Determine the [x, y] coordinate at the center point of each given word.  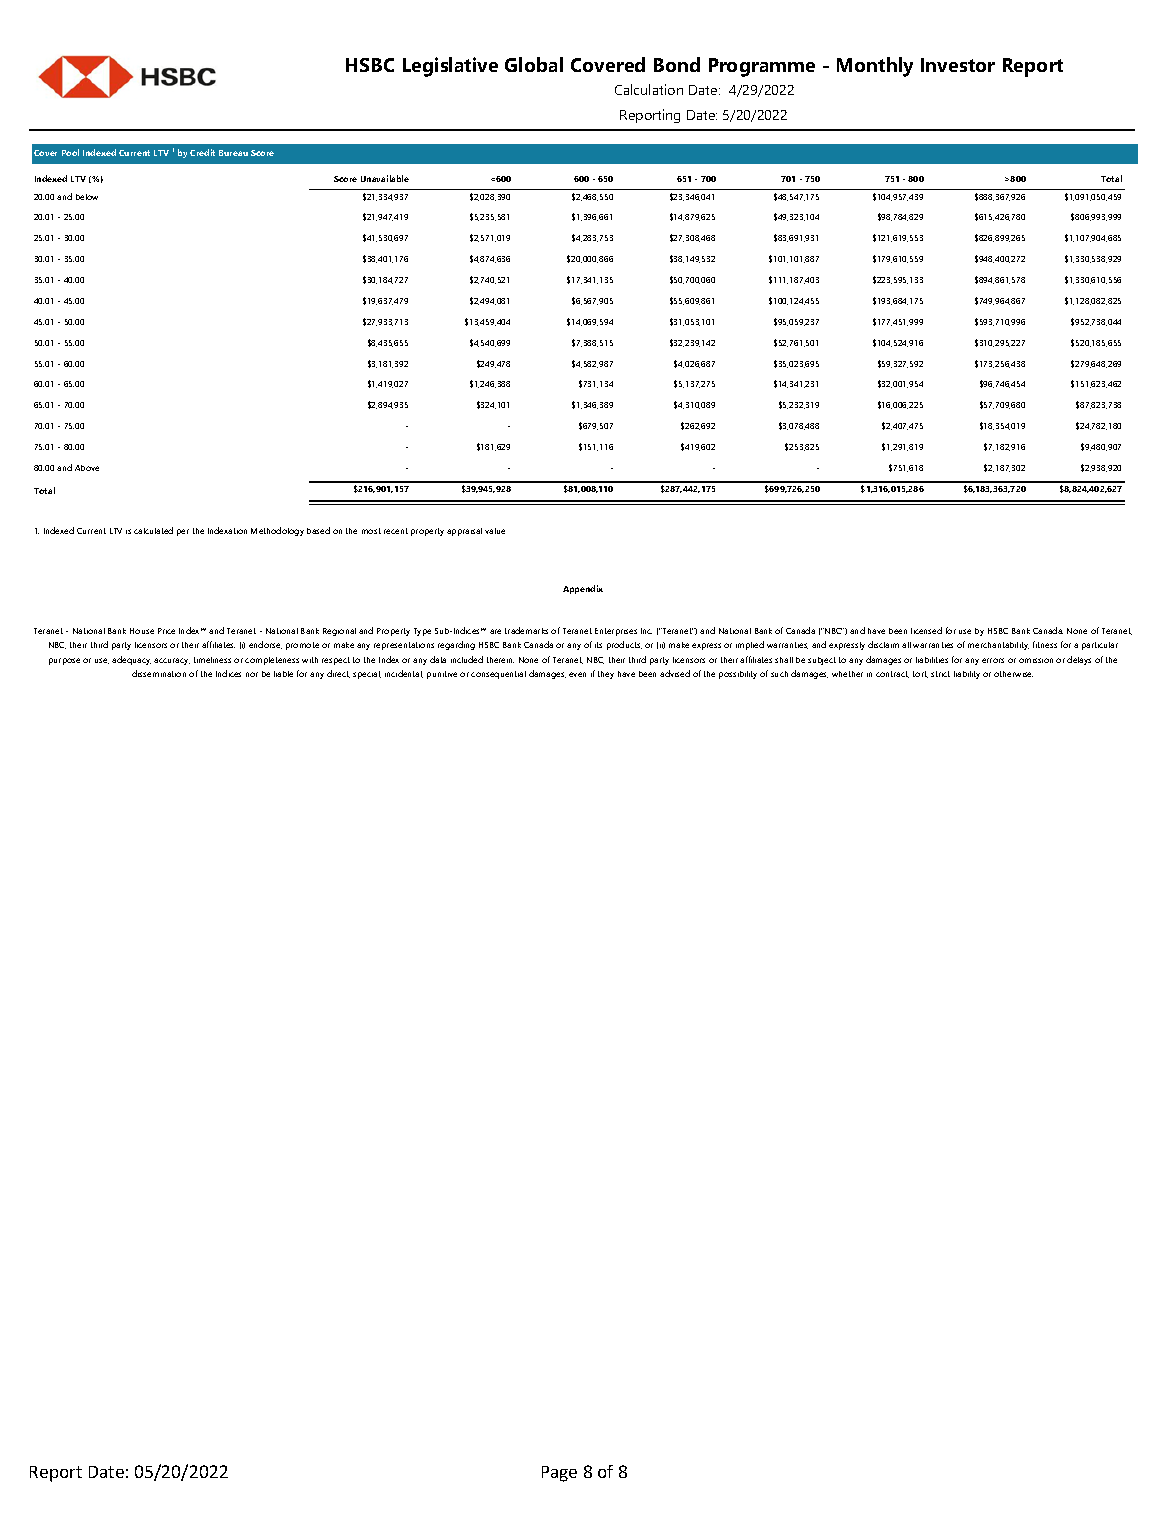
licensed [926, 630]
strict [940, 674]
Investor [958, 65]
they [606, 675]
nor [252, 674]
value [495, 531]
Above [87, 468]
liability [967, 675]
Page [559, 1474]
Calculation [649, 89]
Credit [202, 152]
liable [283, 674]
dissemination [159, 673]
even [577, 674]
